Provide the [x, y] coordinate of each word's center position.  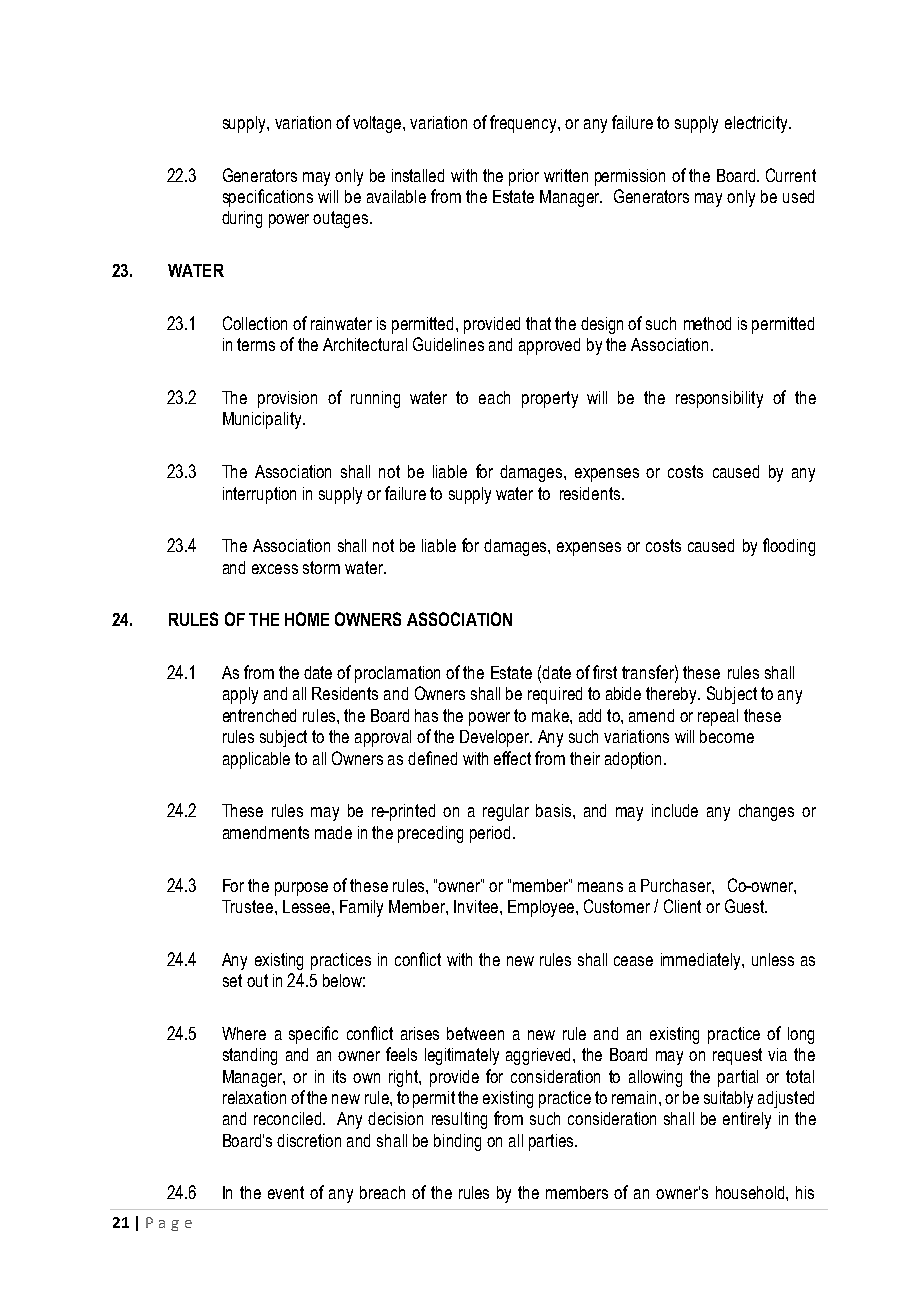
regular [506, 812]
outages [342, 219]
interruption [259, 495]
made [333, 832]
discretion [309, 1140]
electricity [757, 124]
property [550, 399]
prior [524, 177]
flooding [789, 547]
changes [766, 812]
